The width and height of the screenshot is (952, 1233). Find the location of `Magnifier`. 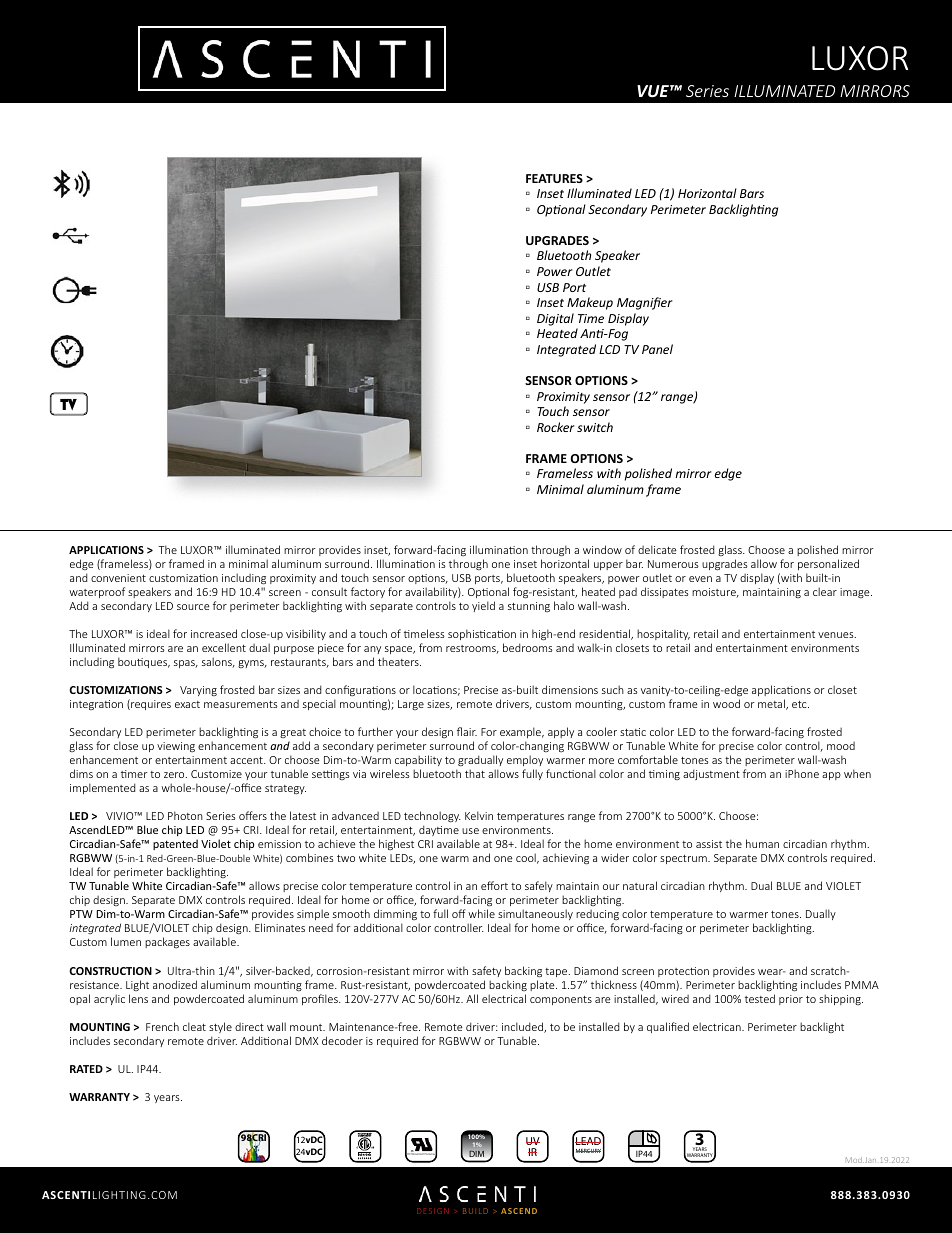

Magnifier is located at coordinates (645, 303).
